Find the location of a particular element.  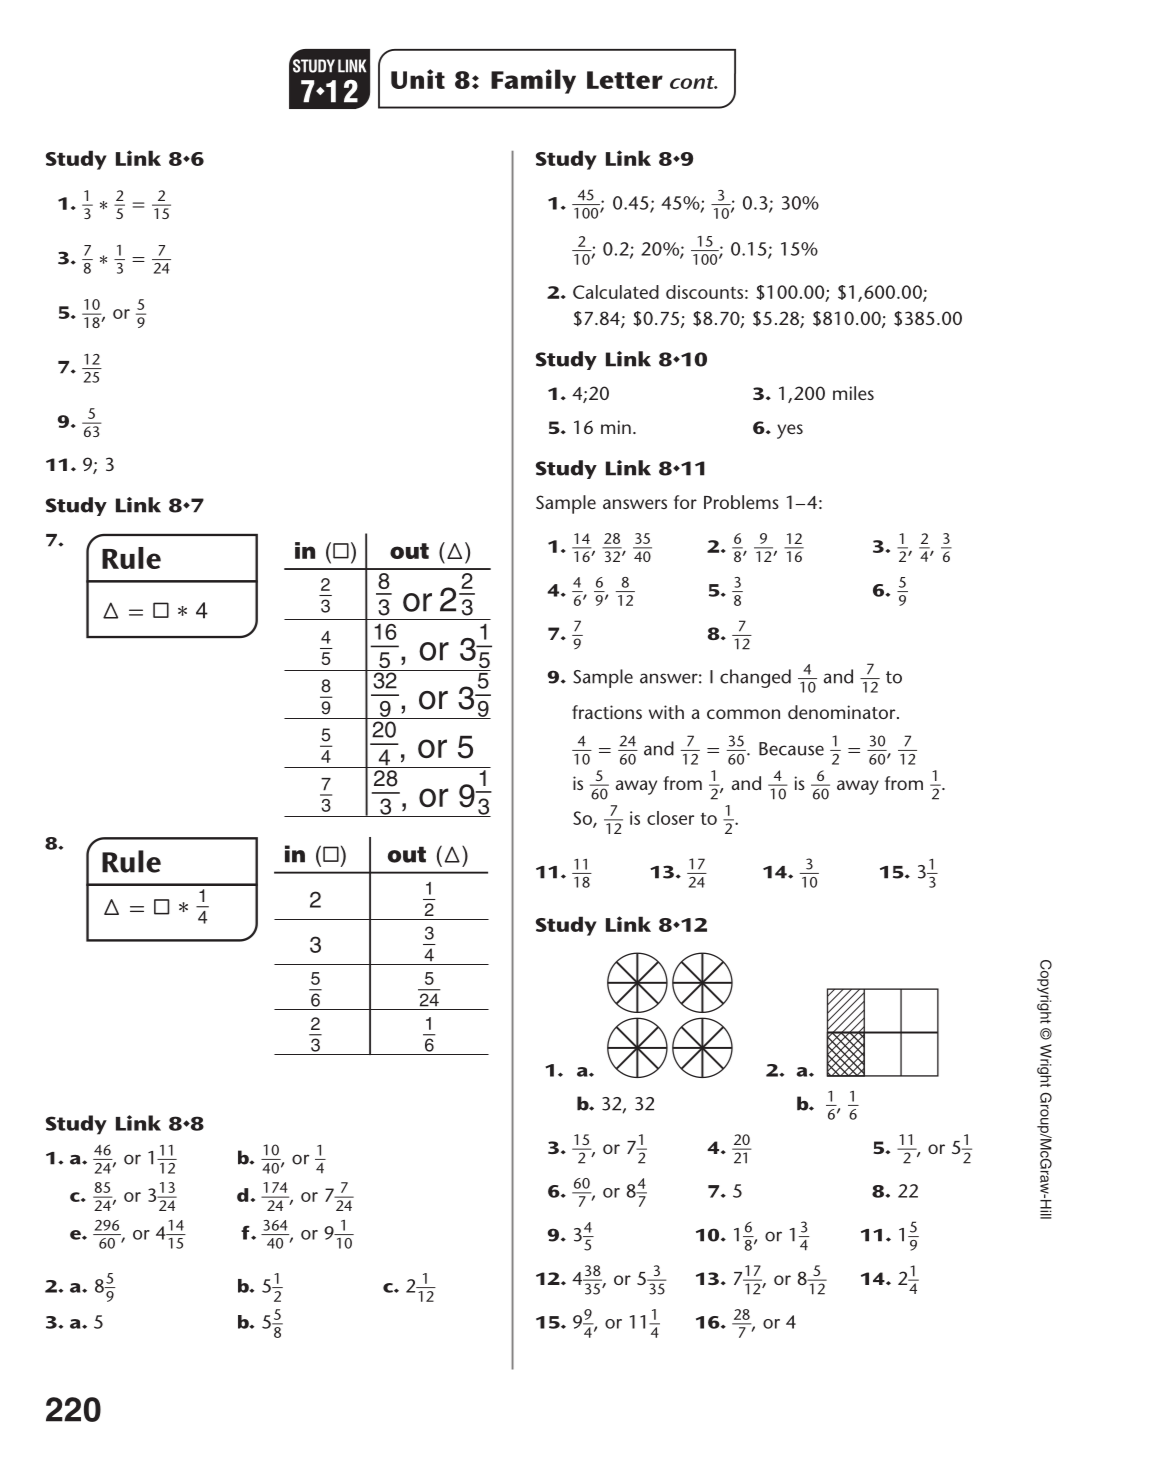

Because is located at coordinates (791, 749).
